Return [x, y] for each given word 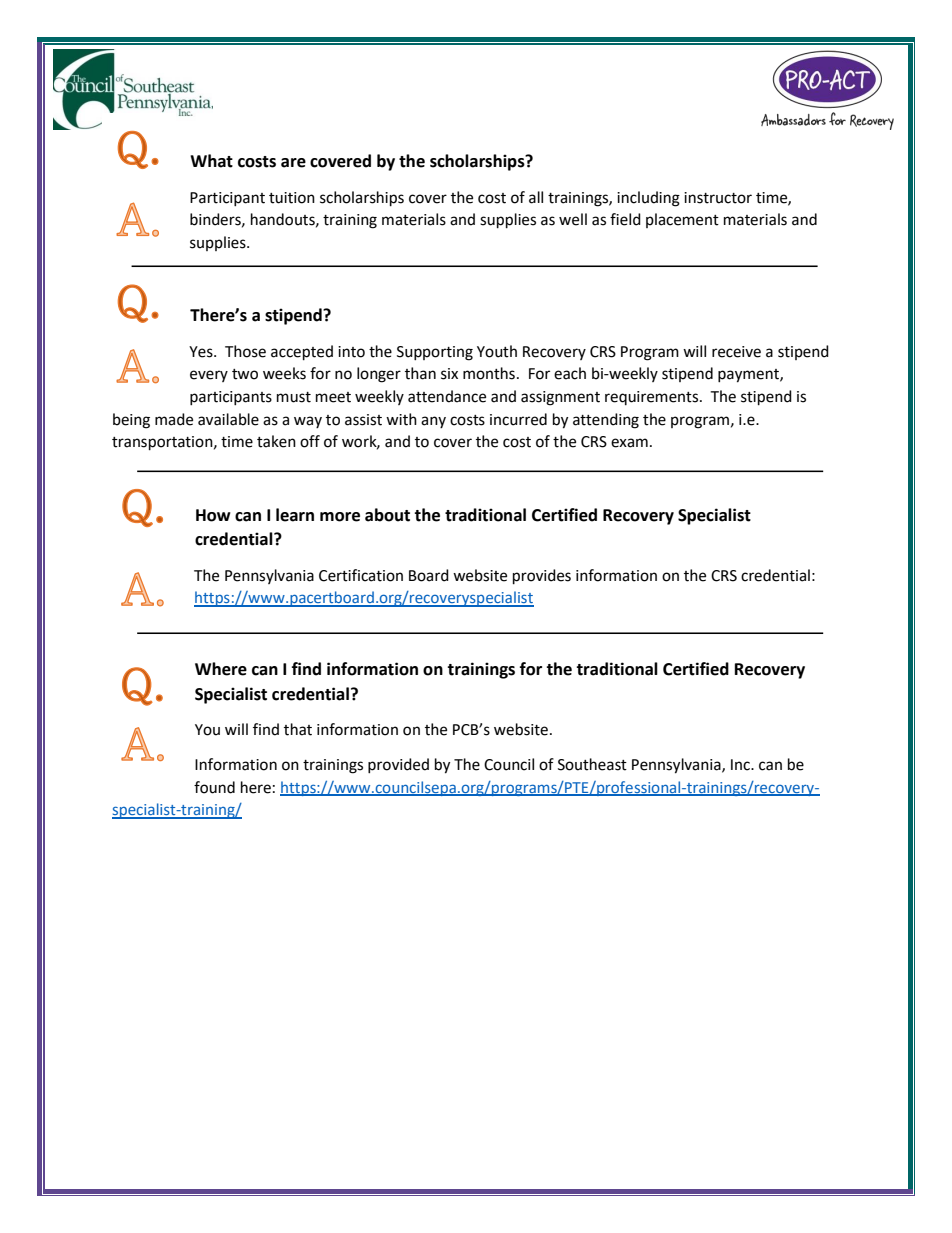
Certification [361, 575]
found [214, 787]
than [420, 373]
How [213, 515]
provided [398, 765]
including [648, 199]
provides [542, 577]
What [211, 161]
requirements [653, 398]
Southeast [592, 764]
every [209, 376]
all [536, 197]
